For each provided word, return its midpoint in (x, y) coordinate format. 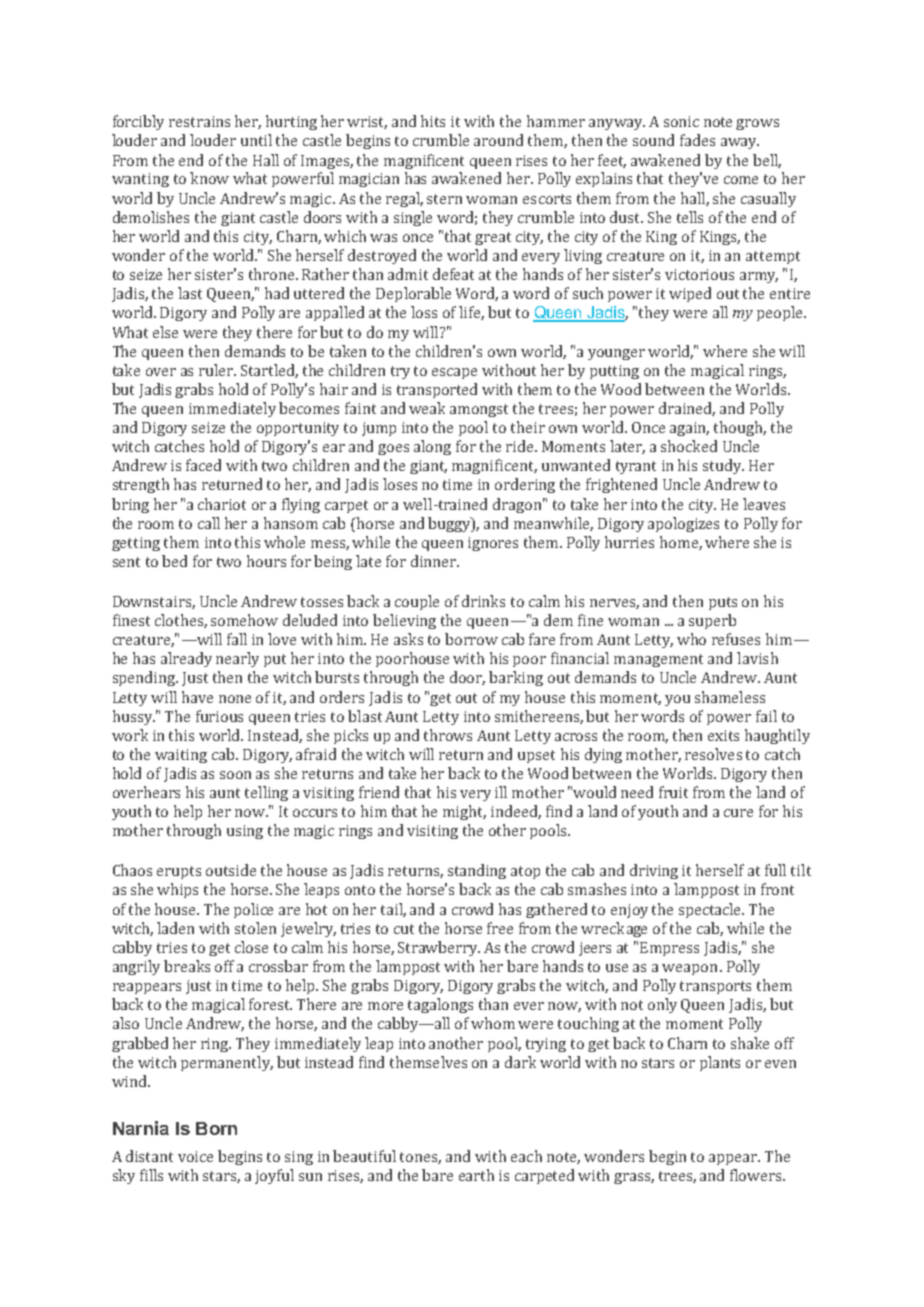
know (209, 178)
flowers (757, 1175)
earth (476, 1175)
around (498, 140)
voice (195, 1156)
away (740, 143)
